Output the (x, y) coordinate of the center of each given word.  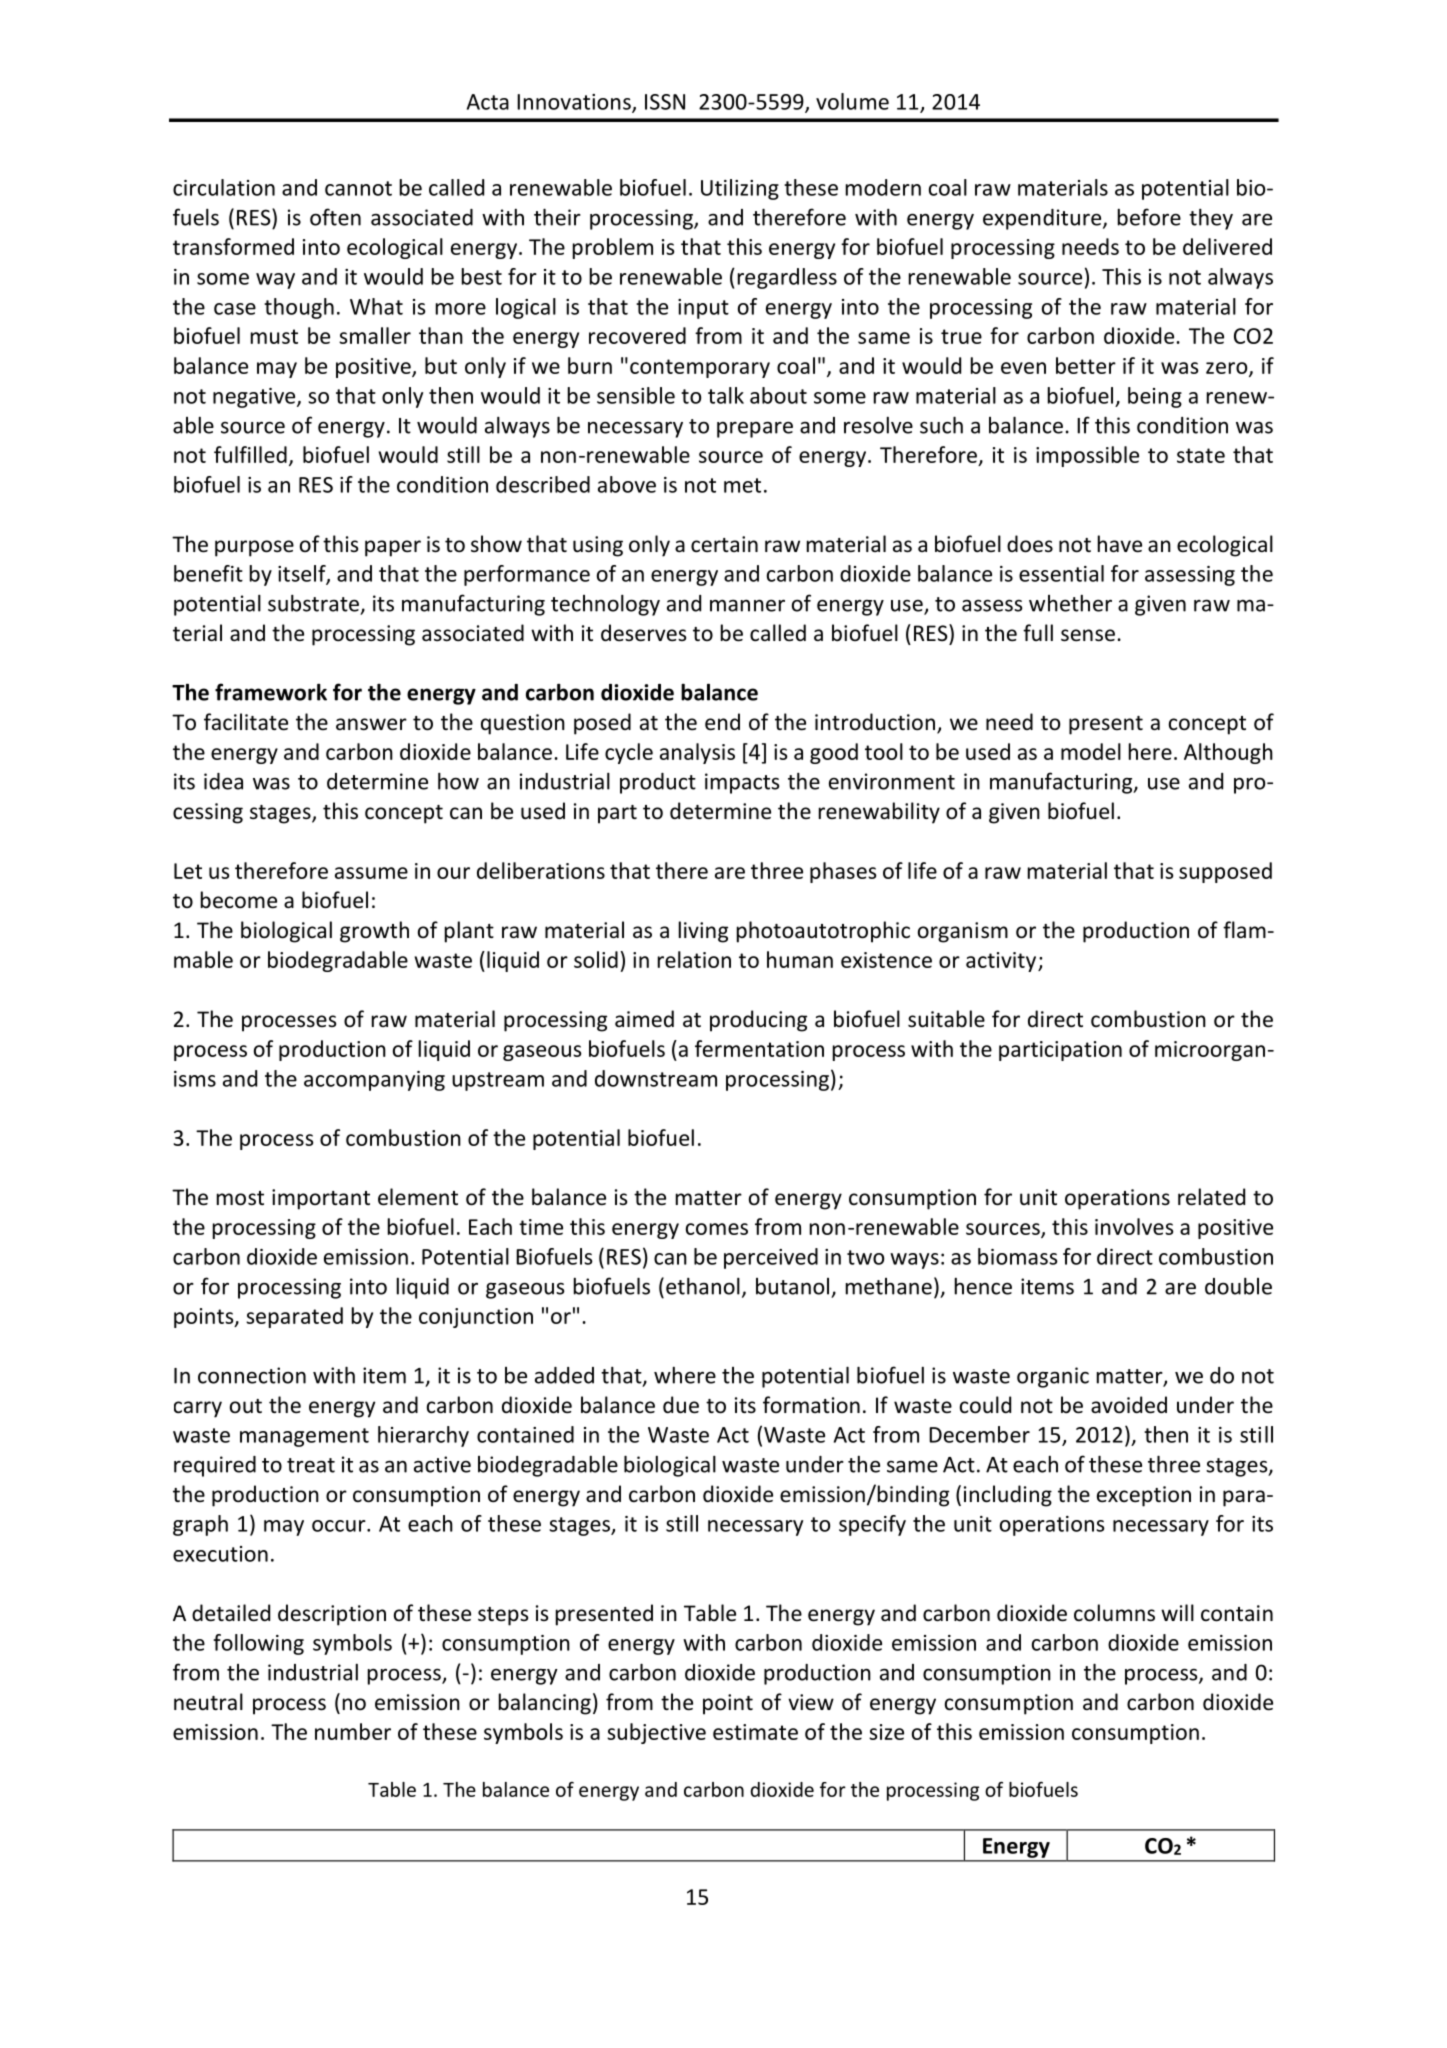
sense (1088, 635)
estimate (755, 1732)
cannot (358, 188)
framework (271, 692)
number (353, 1731)
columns (1114, 1613)
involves (1134, 1226)
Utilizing (740, 189)
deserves (643, 633)
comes (717, 1229)
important (321, 1199)
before (1149, 217)
